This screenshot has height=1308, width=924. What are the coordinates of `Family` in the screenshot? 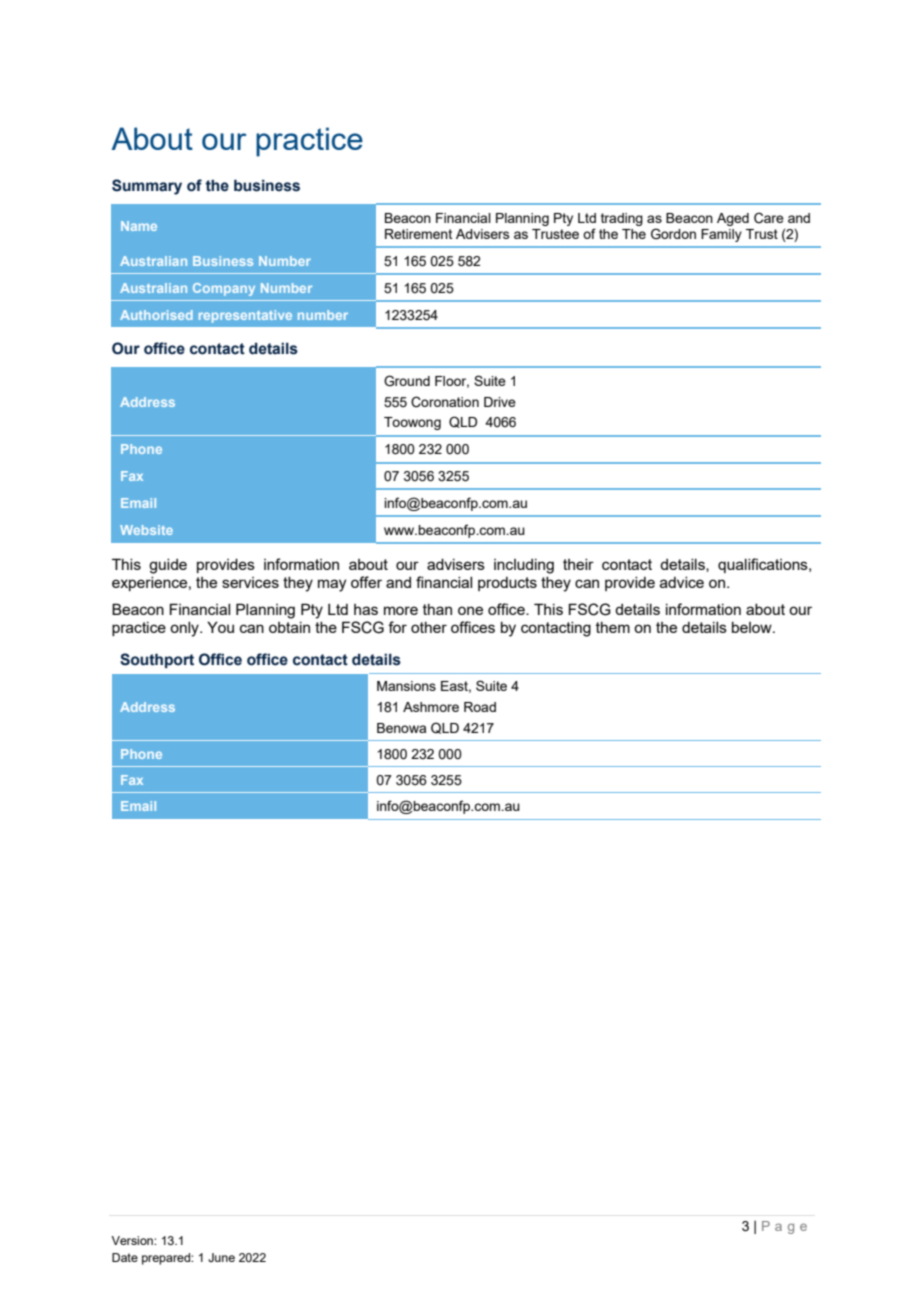 It's located at (721, 235).
